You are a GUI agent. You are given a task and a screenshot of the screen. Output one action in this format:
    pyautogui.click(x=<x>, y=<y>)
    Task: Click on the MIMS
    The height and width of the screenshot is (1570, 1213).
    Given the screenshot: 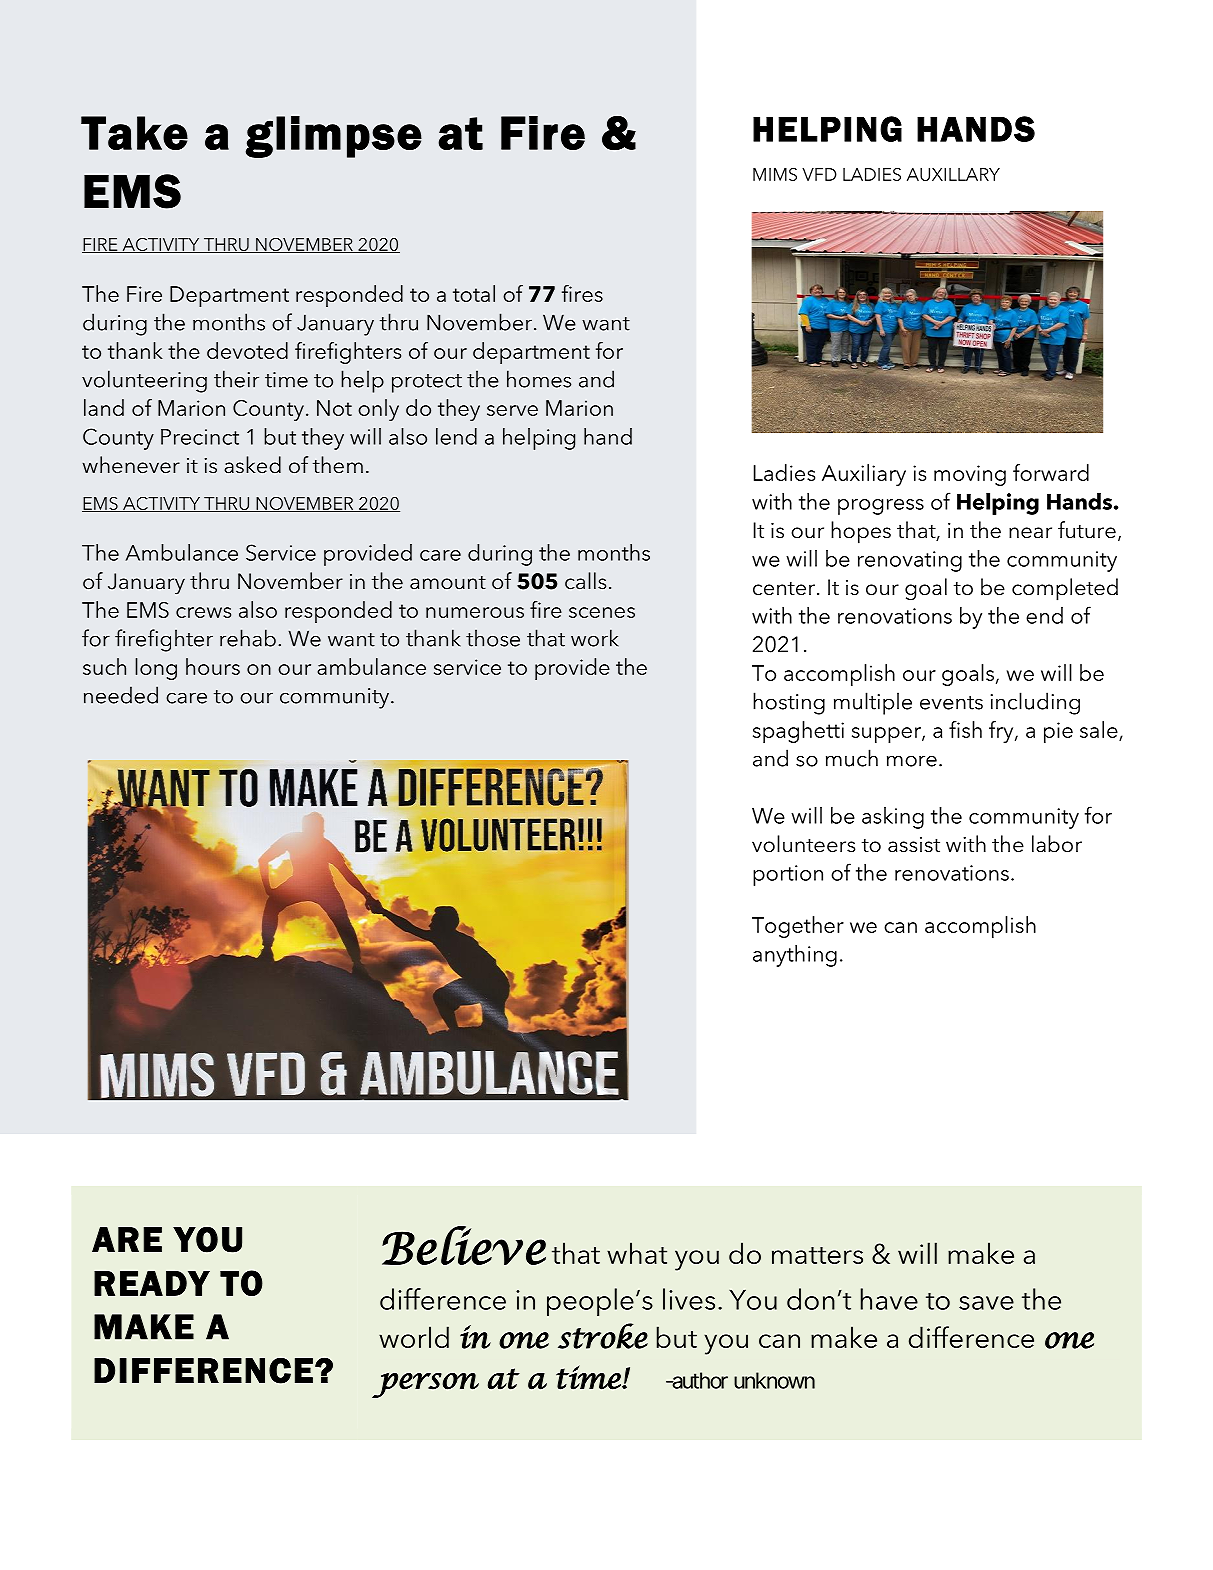 What is the action you would take?
    pyautogui.click(x=775, y=174)
